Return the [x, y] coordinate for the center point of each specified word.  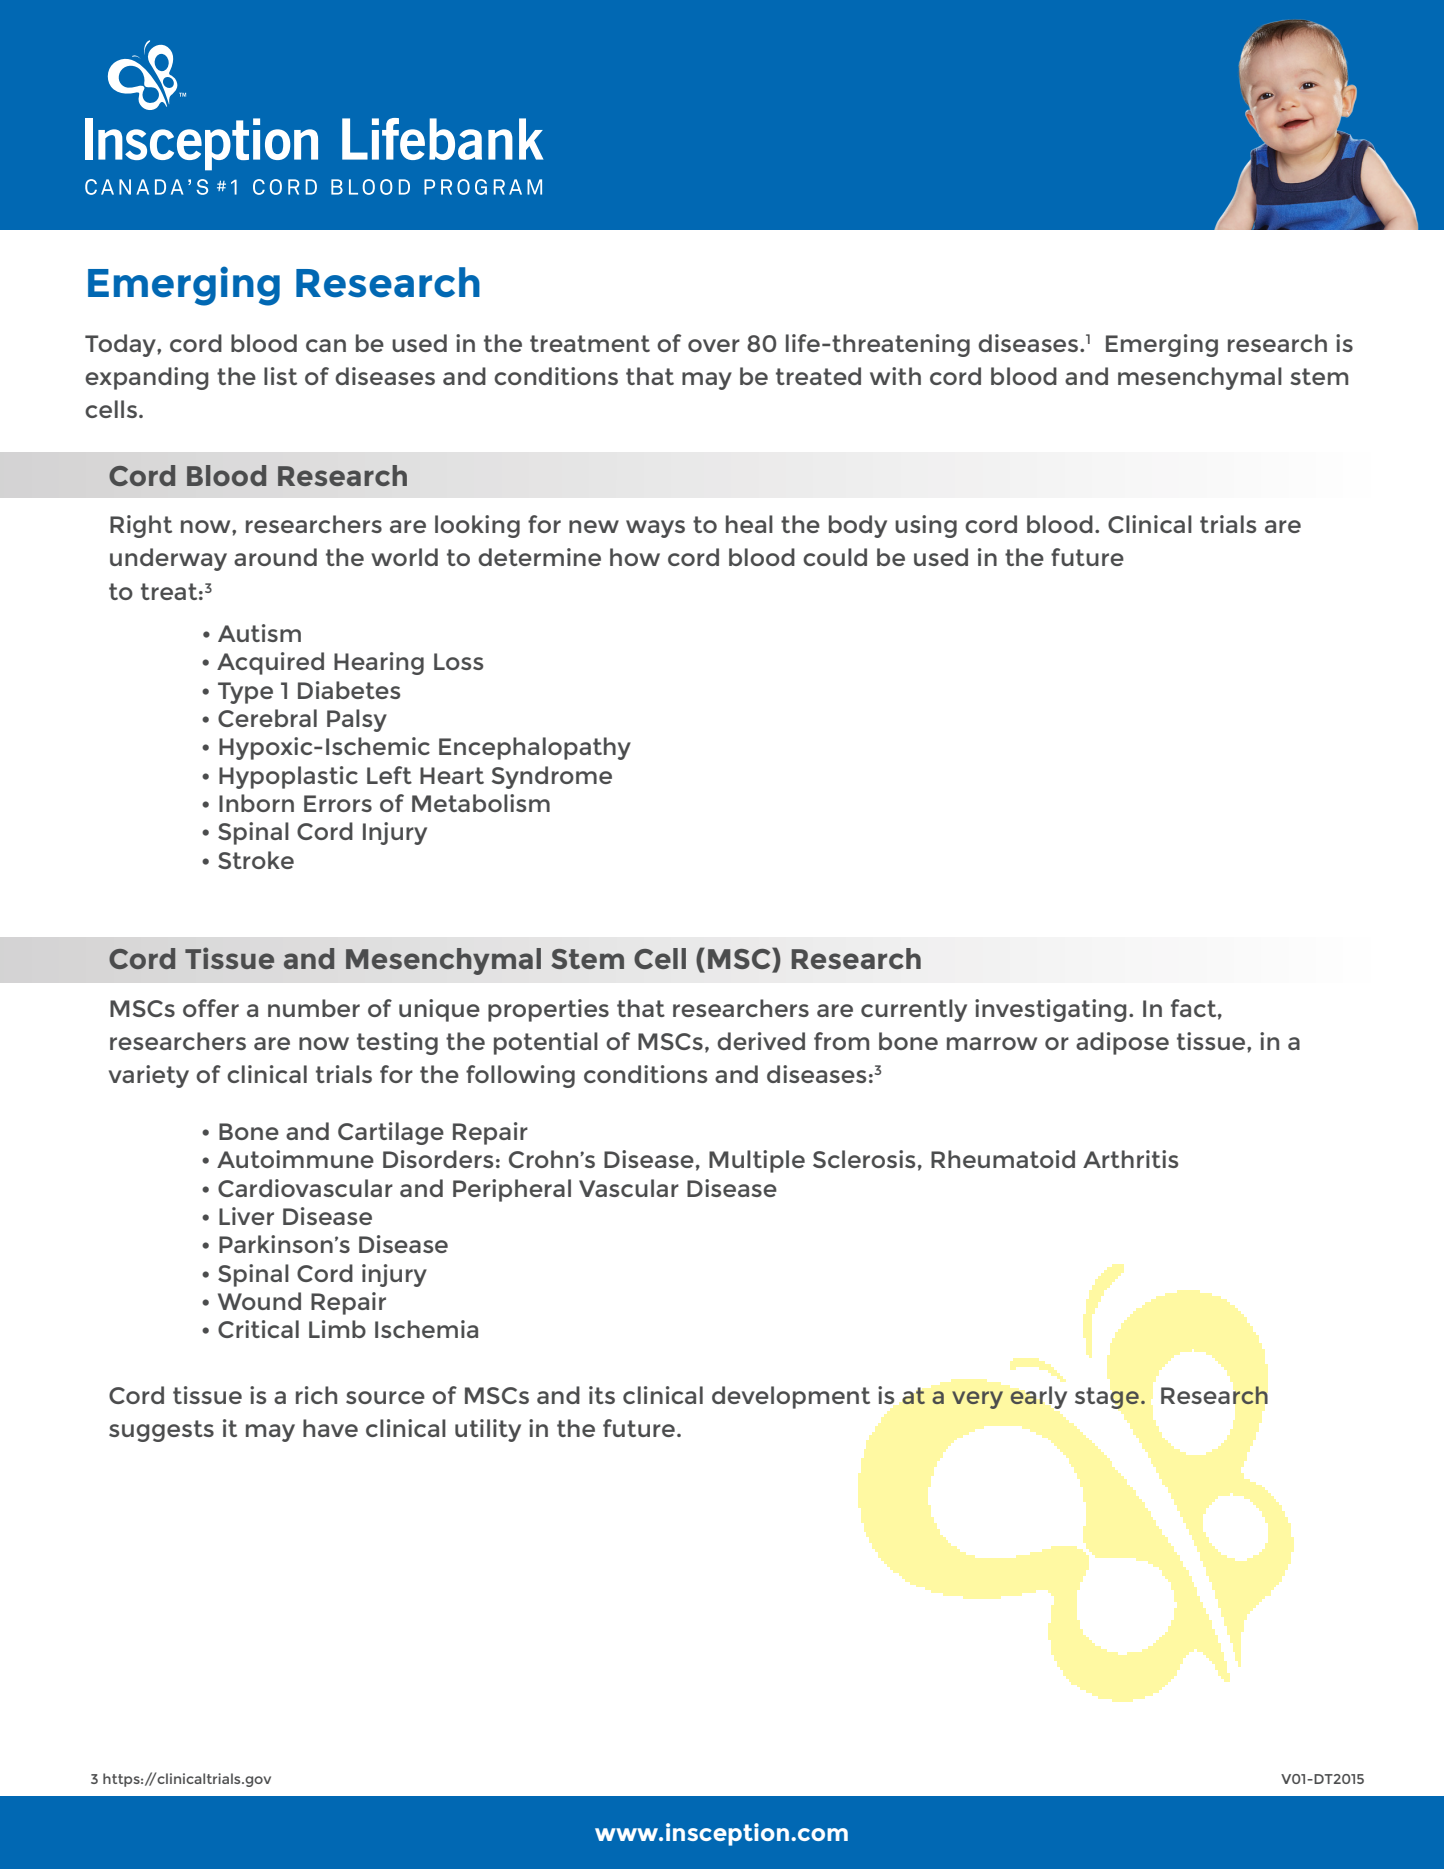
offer [211, 1008]
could [835, 557]
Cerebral [267, 718]
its [602, 1395]
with [895, 376]
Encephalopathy [535, 748]
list [280, 376]
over [714, 345]
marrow [992, 1043]
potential [546, 1043]
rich [316, 1395]
